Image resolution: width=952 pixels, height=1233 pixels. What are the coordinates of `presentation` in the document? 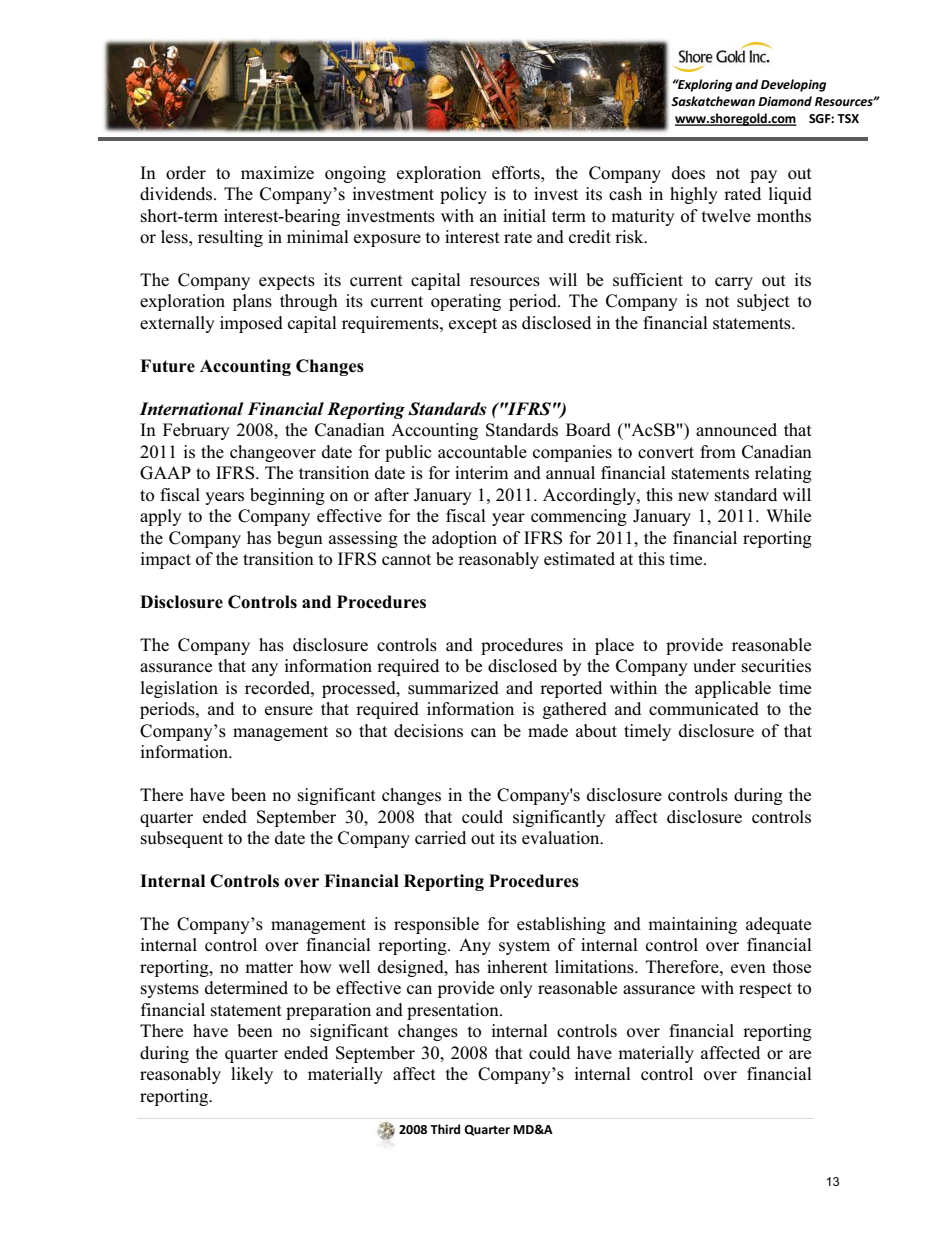 It's located at (454, 1011).
